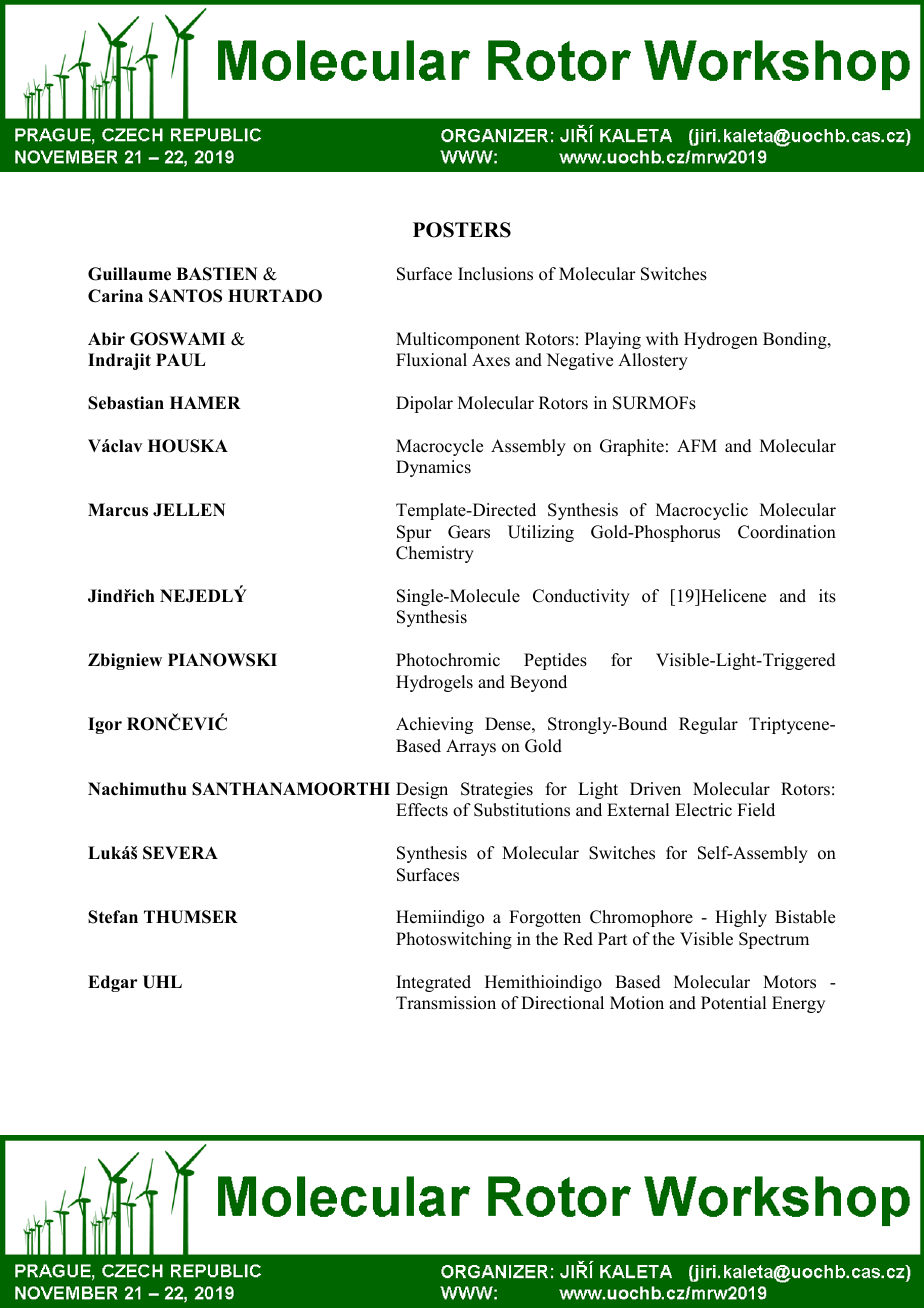 The width and height of the image is (924, 1308). I want to click on Photochromic, so click(448, 660).
